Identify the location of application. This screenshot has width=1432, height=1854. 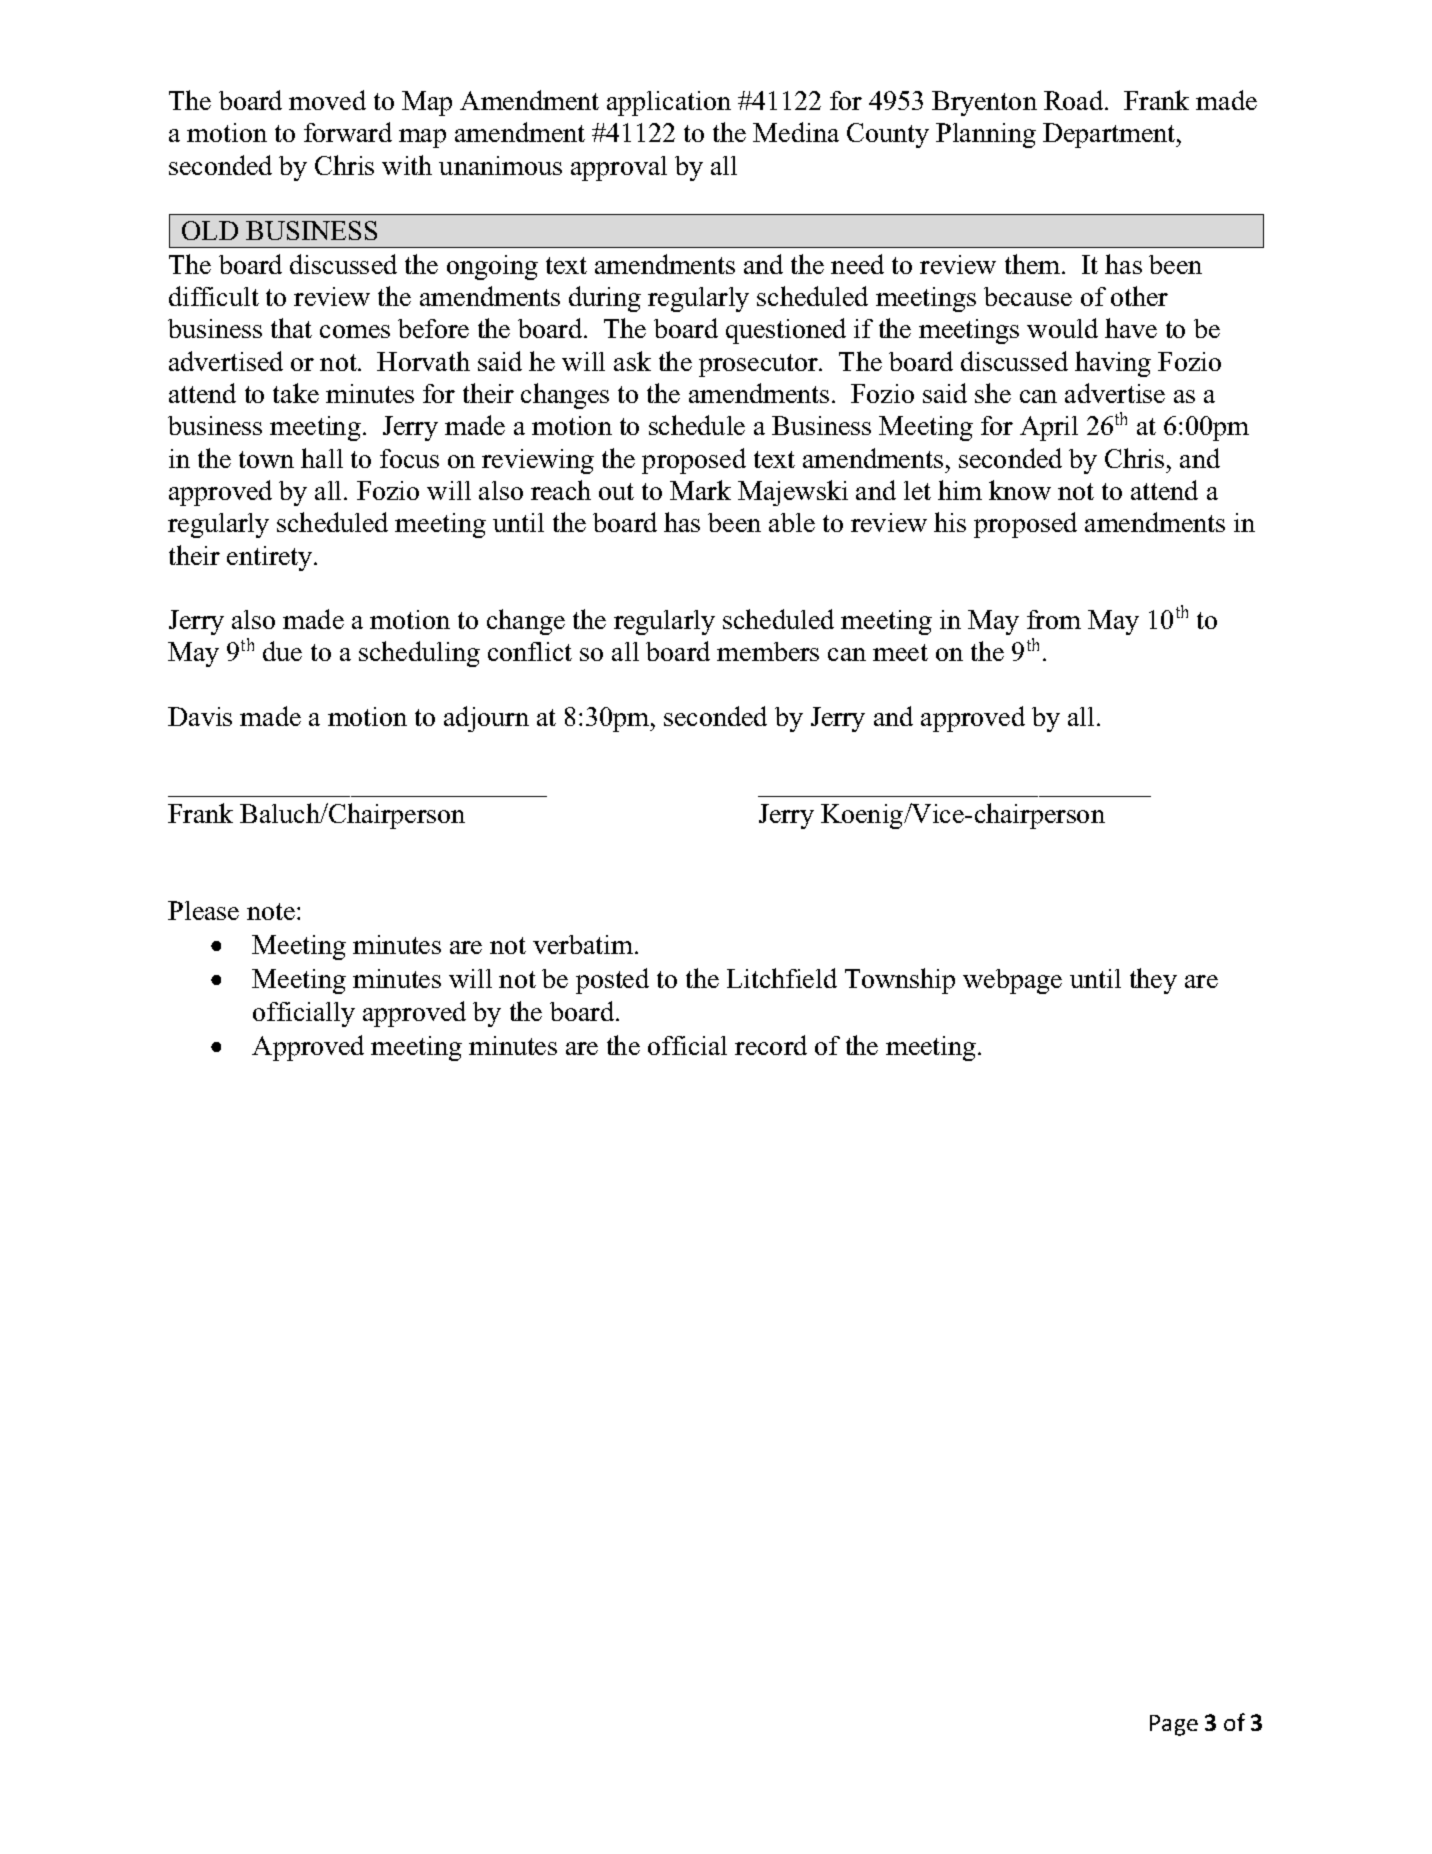
(669, 103).
